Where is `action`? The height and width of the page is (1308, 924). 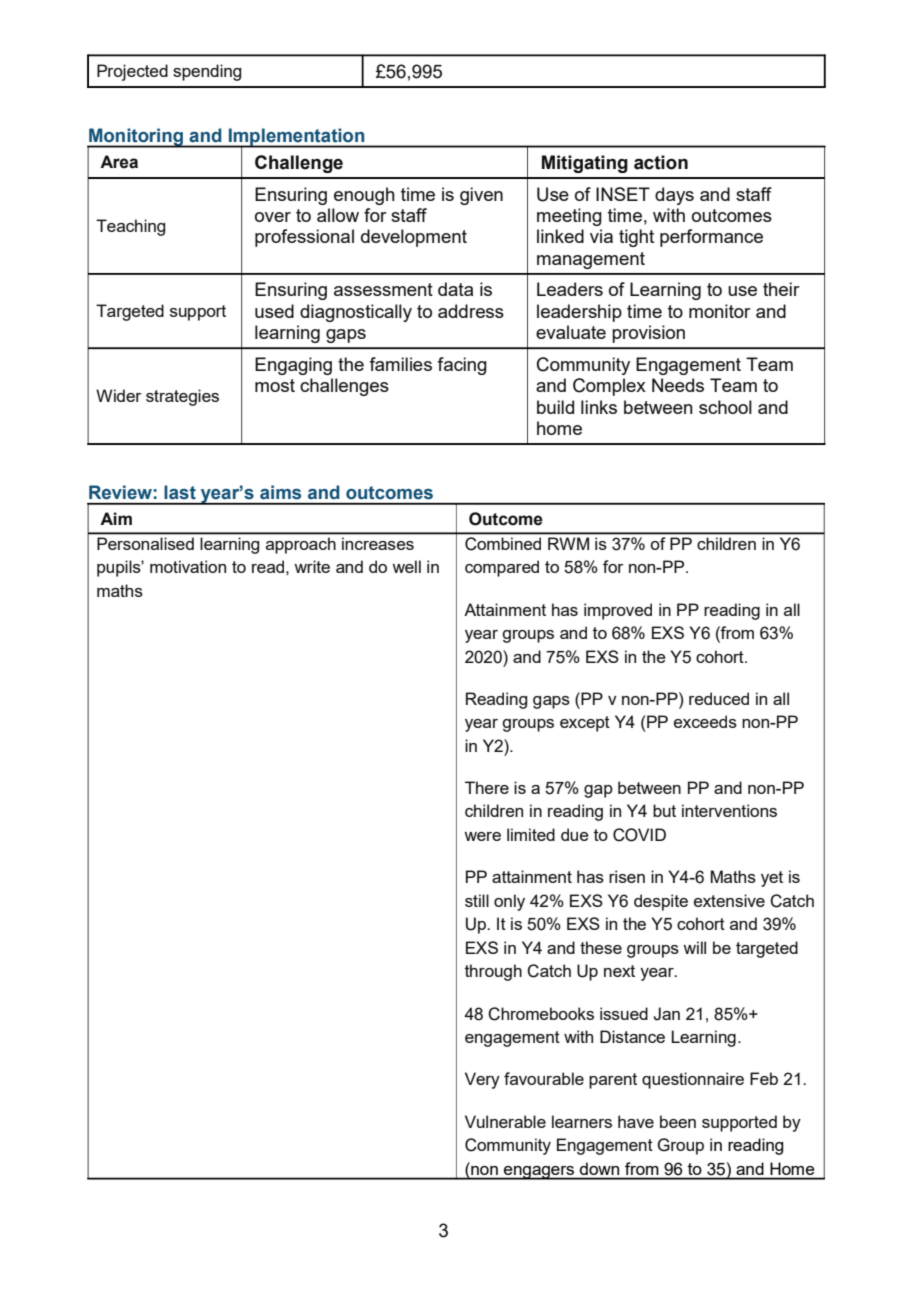 action is located at coordinates (661, 162).
